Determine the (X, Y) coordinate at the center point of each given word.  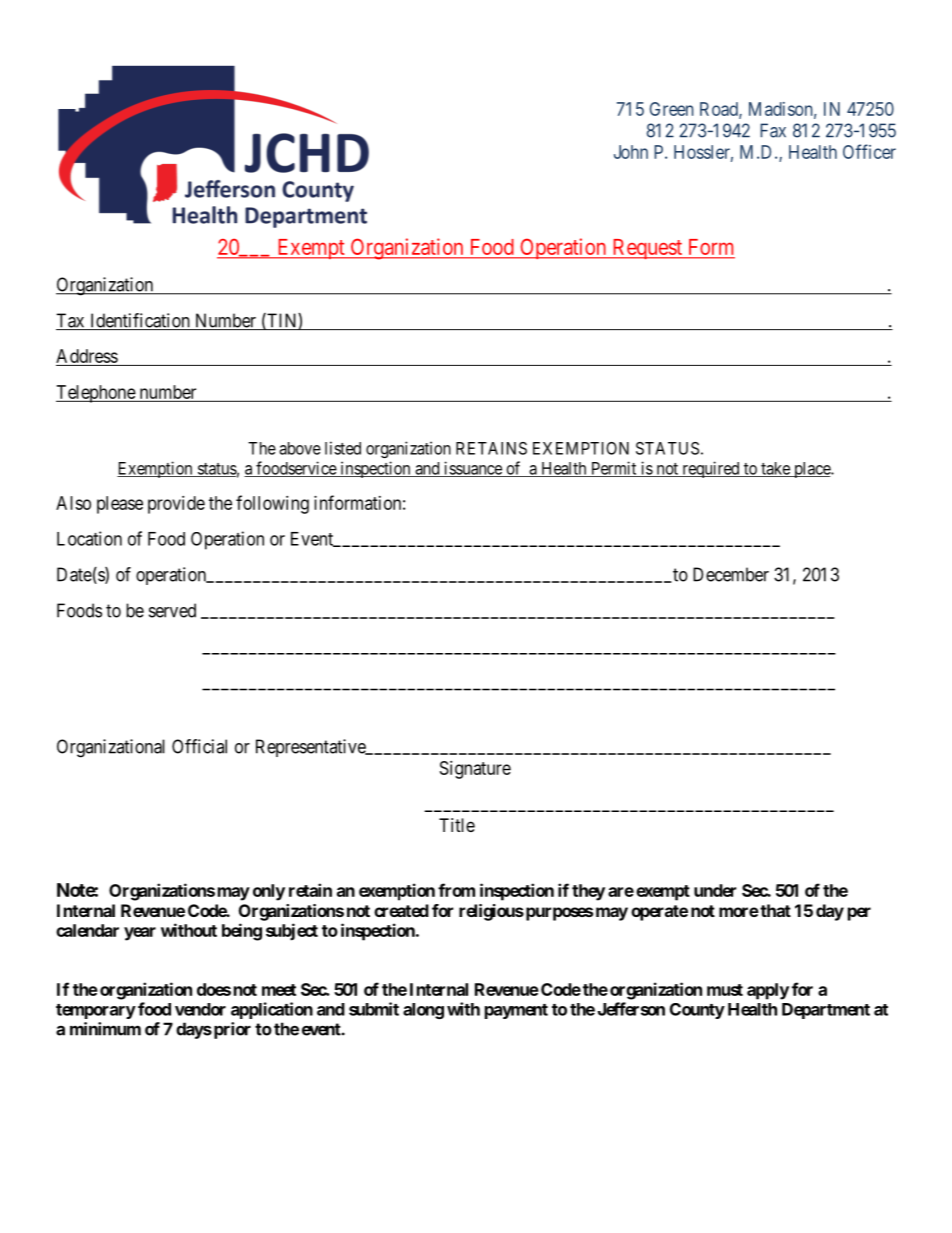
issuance (473, 469)
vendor (200, 1009)
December (731, 574)
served (172, 610)
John (631, 152)
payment (516, 1011)
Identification (140, 321)
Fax (773, 130)
